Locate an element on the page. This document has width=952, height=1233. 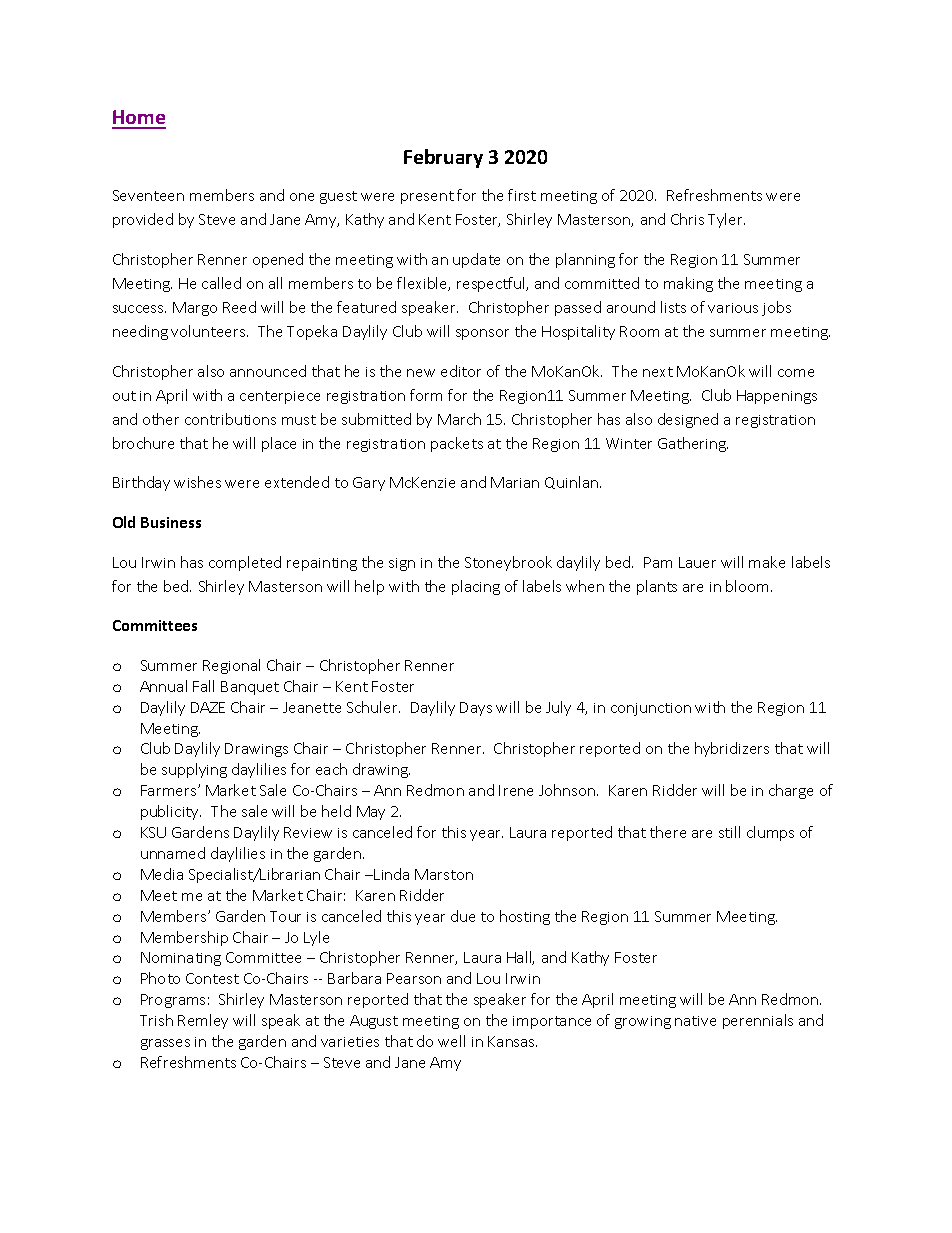
present is located at coordinates (427, 197).
